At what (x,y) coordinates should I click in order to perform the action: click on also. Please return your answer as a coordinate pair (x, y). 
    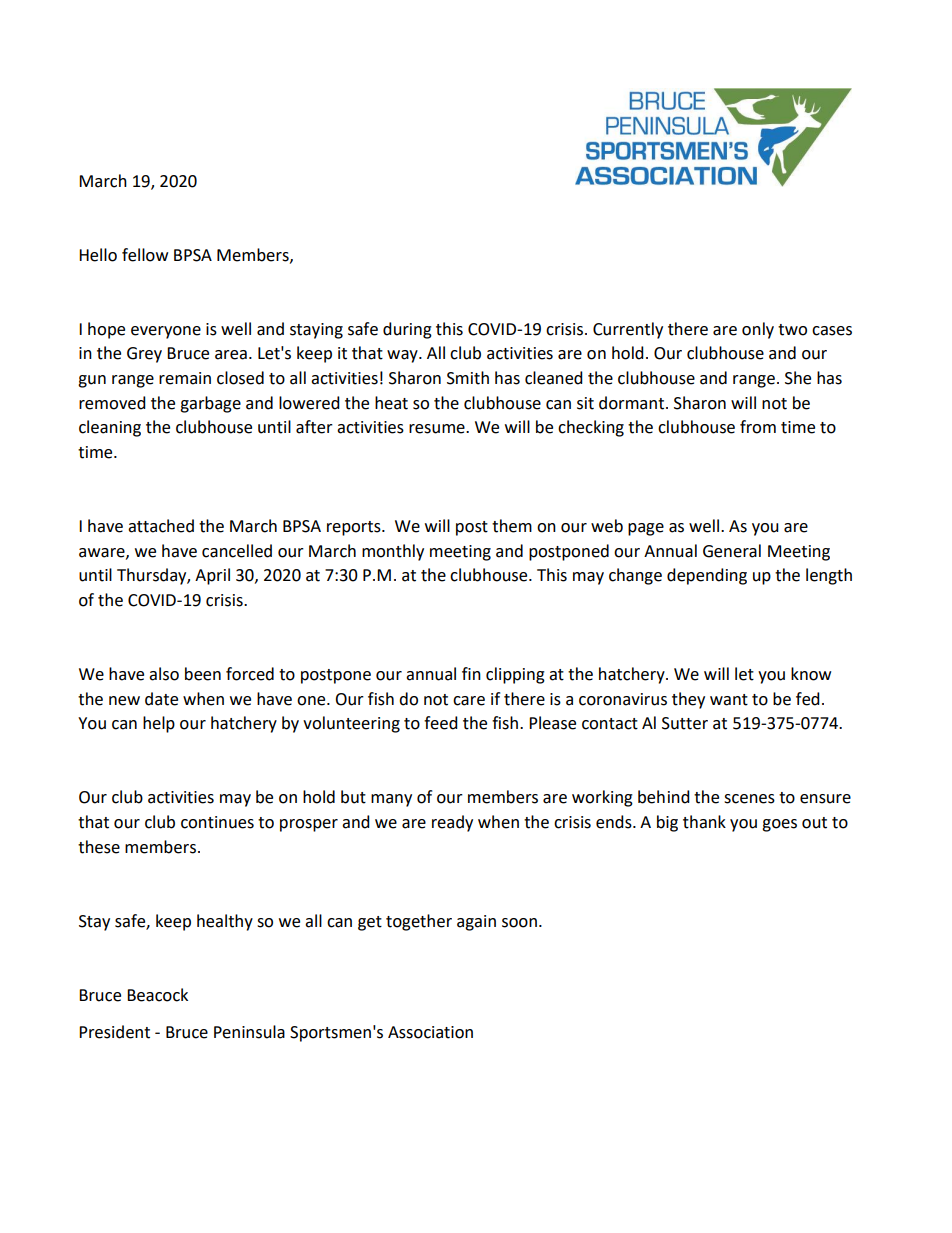
    Looking at the image, I should click on (164, 674).
